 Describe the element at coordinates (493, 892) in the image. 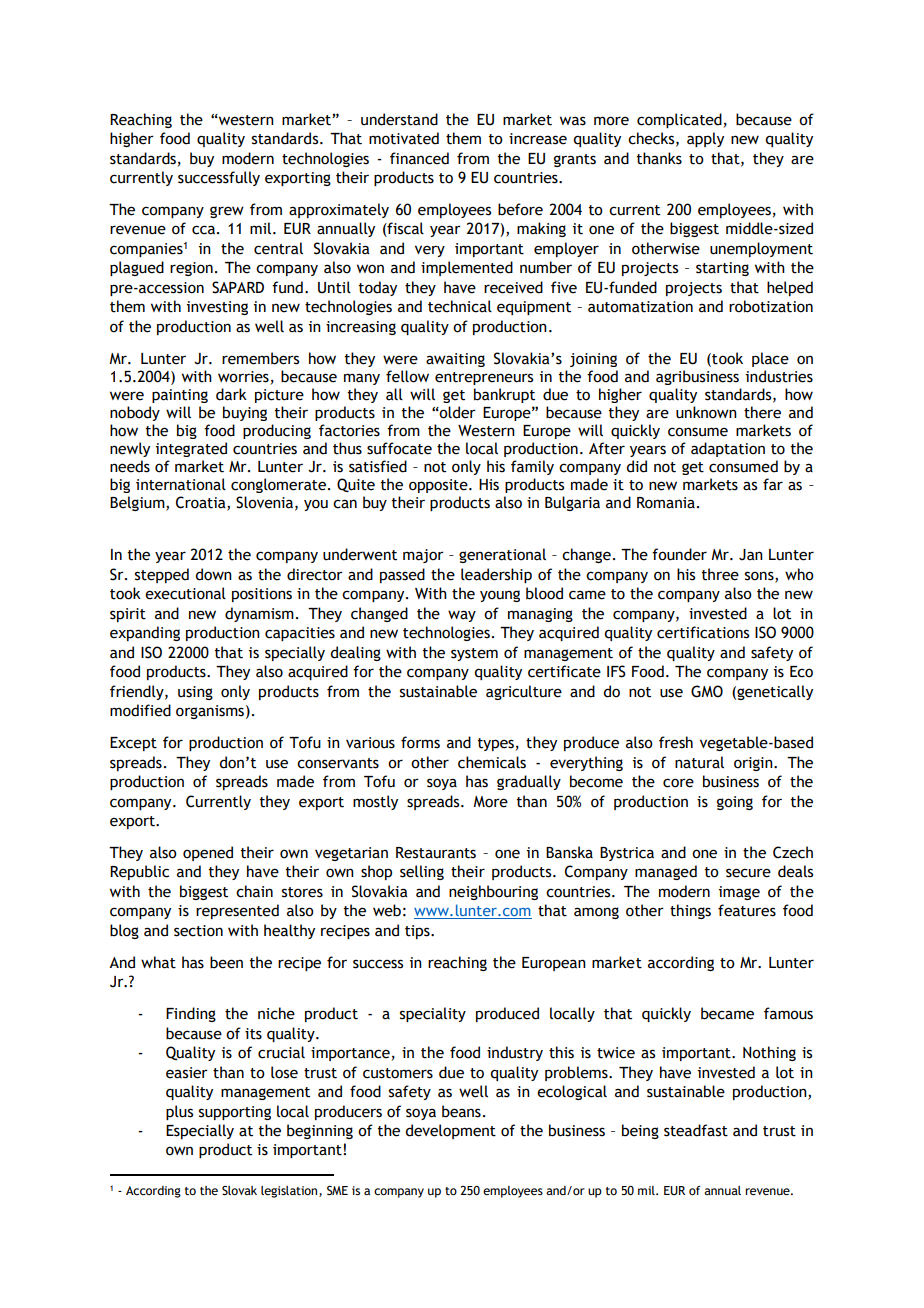

I see `neighbouring` at that location.
